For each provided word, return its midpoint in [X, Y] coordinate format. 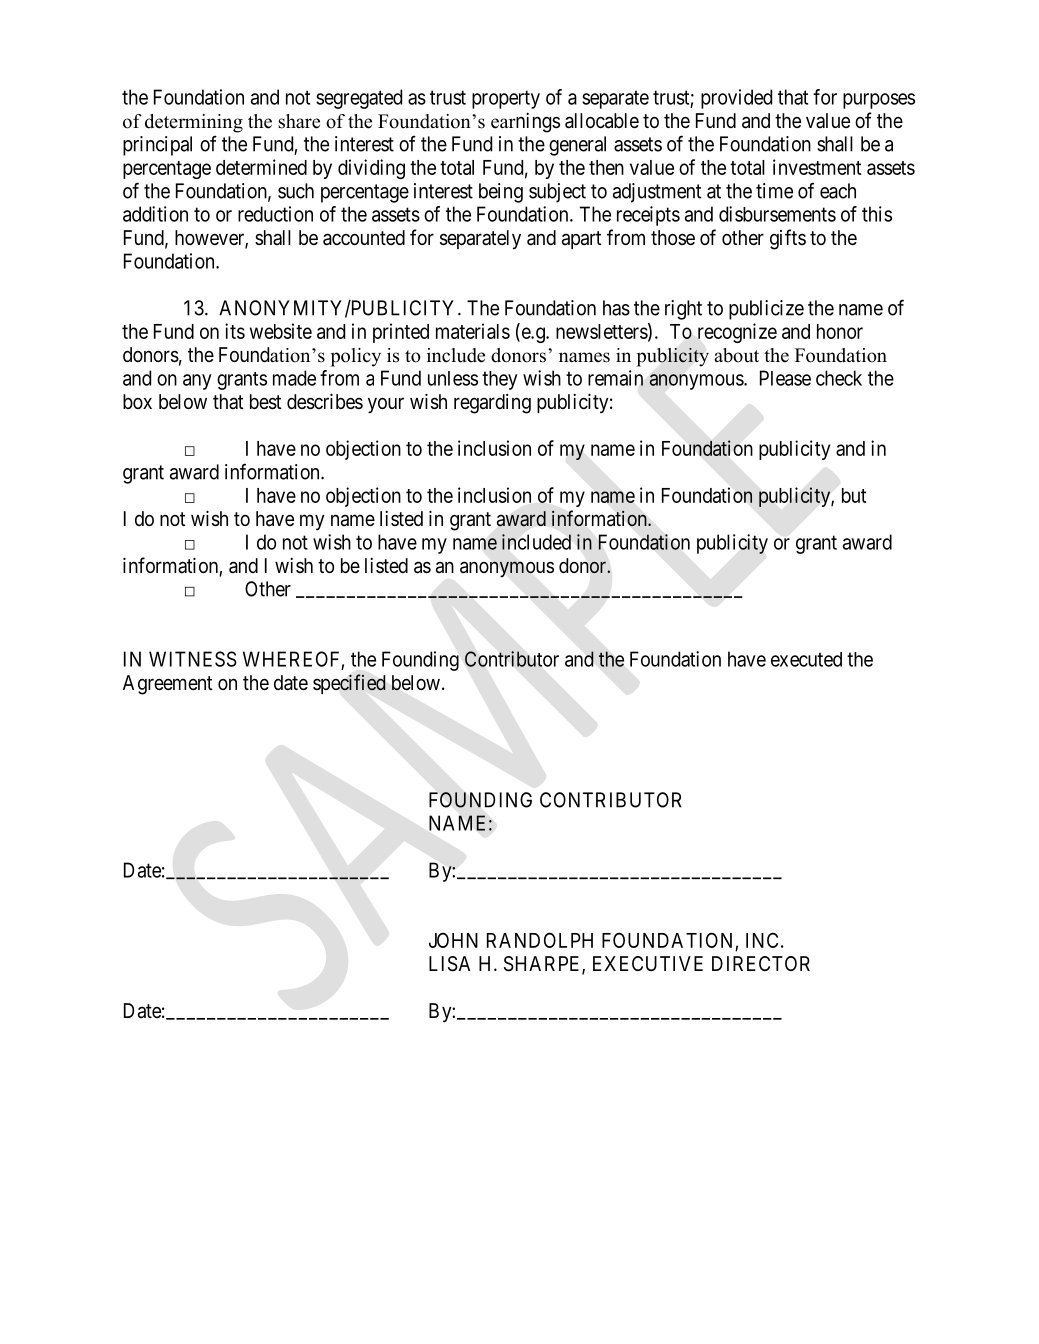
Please [785, 378]
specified [349, 684]
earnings [525, 123]
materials [473, 331]
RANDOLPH [540, 940]
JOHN [453, 940]
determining [194, 123]
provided [736, 99]
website [281, 331]
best [266, 402]
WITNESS [193, 659]
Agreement [168, 685]
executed [806, 659]
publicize [766, 310]
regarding [492, 404]
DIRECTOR [761, 963]
